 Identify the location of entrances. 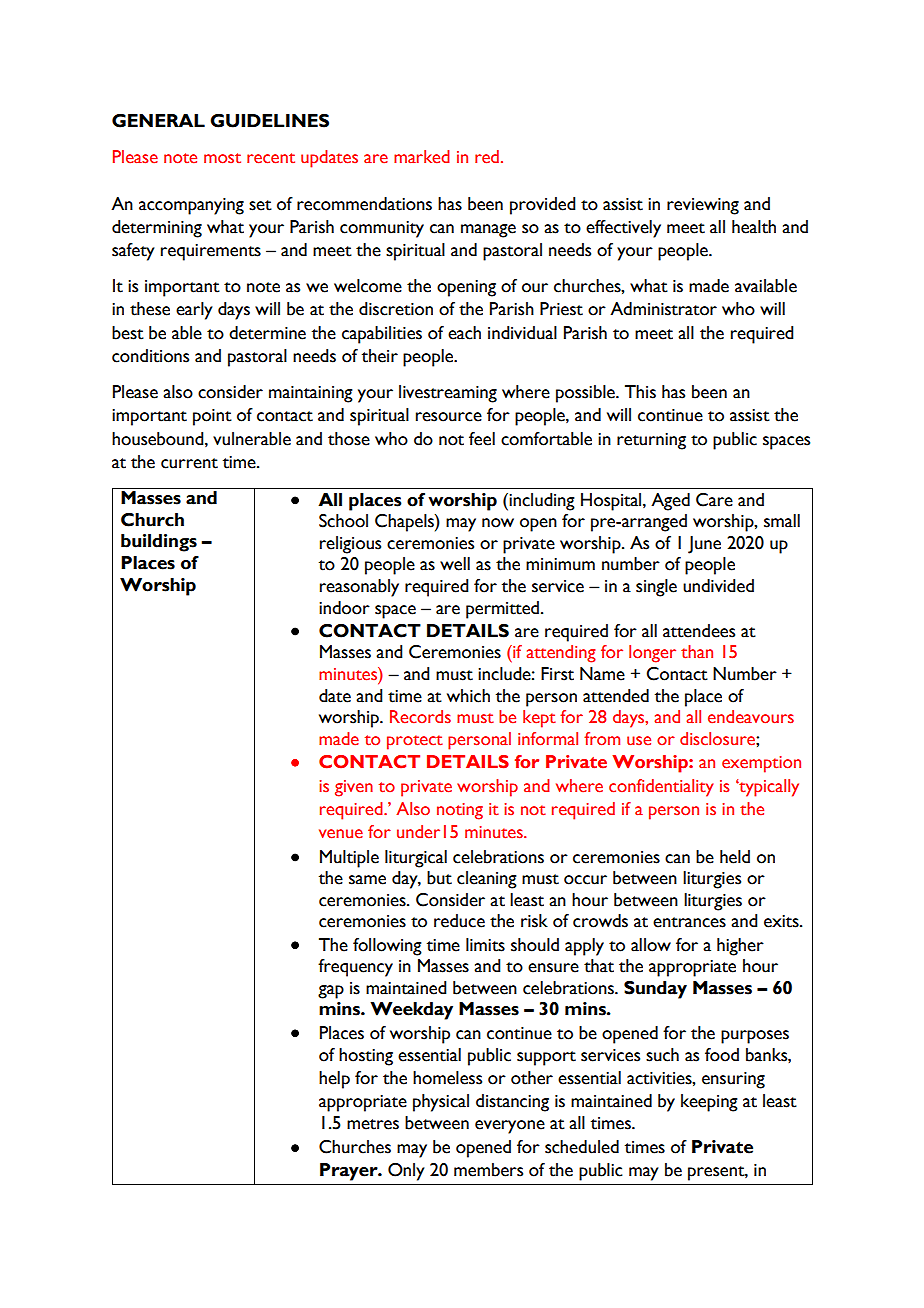
(689, 922).
